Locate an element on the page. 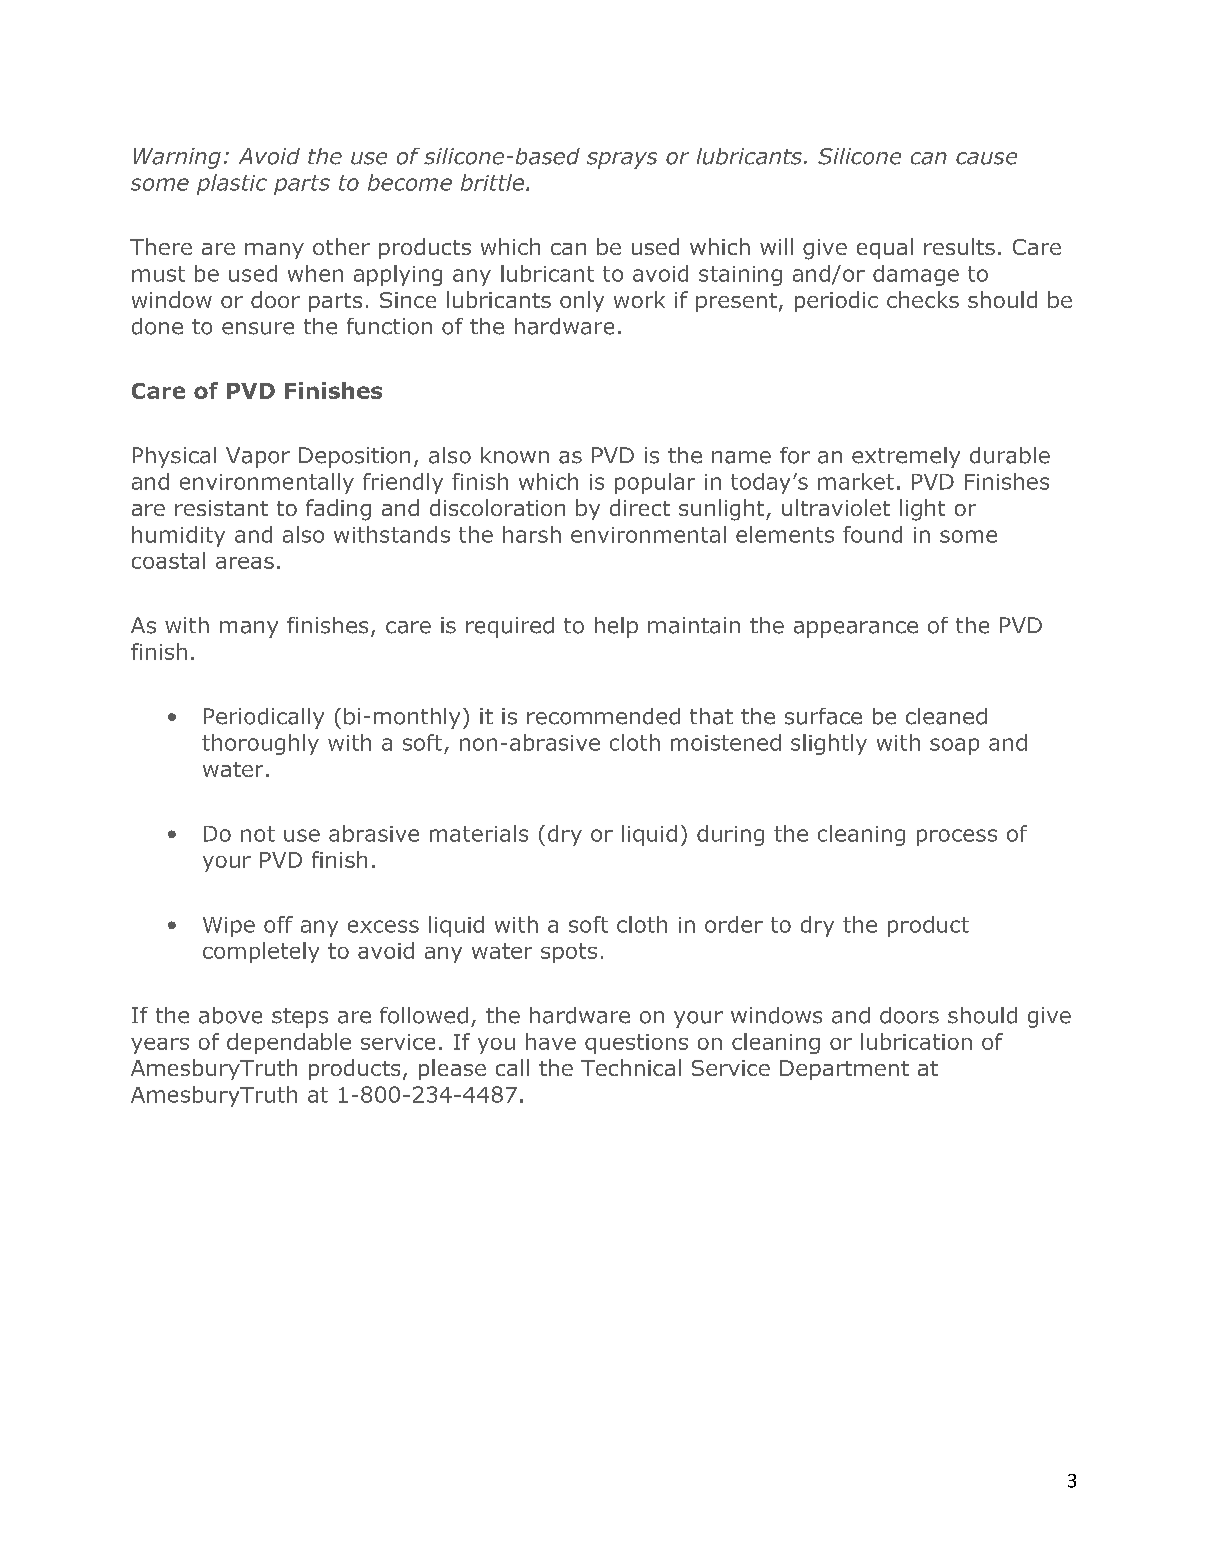 The width and height of the page is (1210, 1566). known is located at coordinates (515, 455).
